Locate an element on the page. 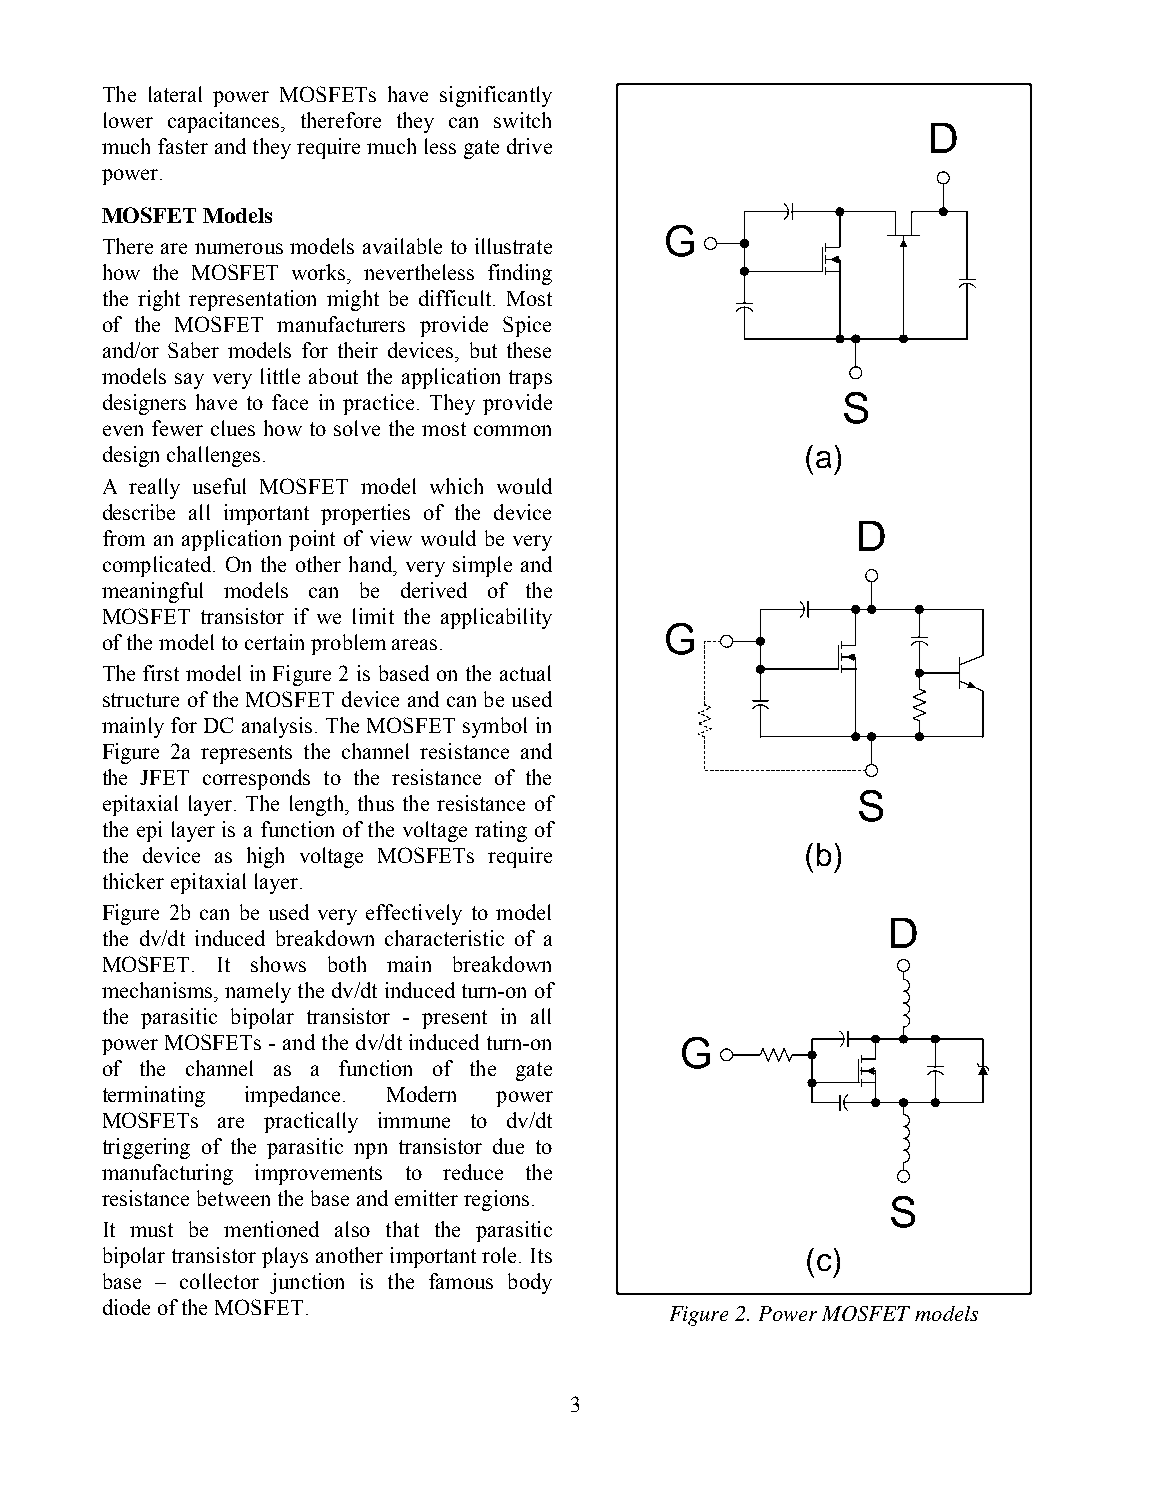  works is located at coordinates (320, 272).
